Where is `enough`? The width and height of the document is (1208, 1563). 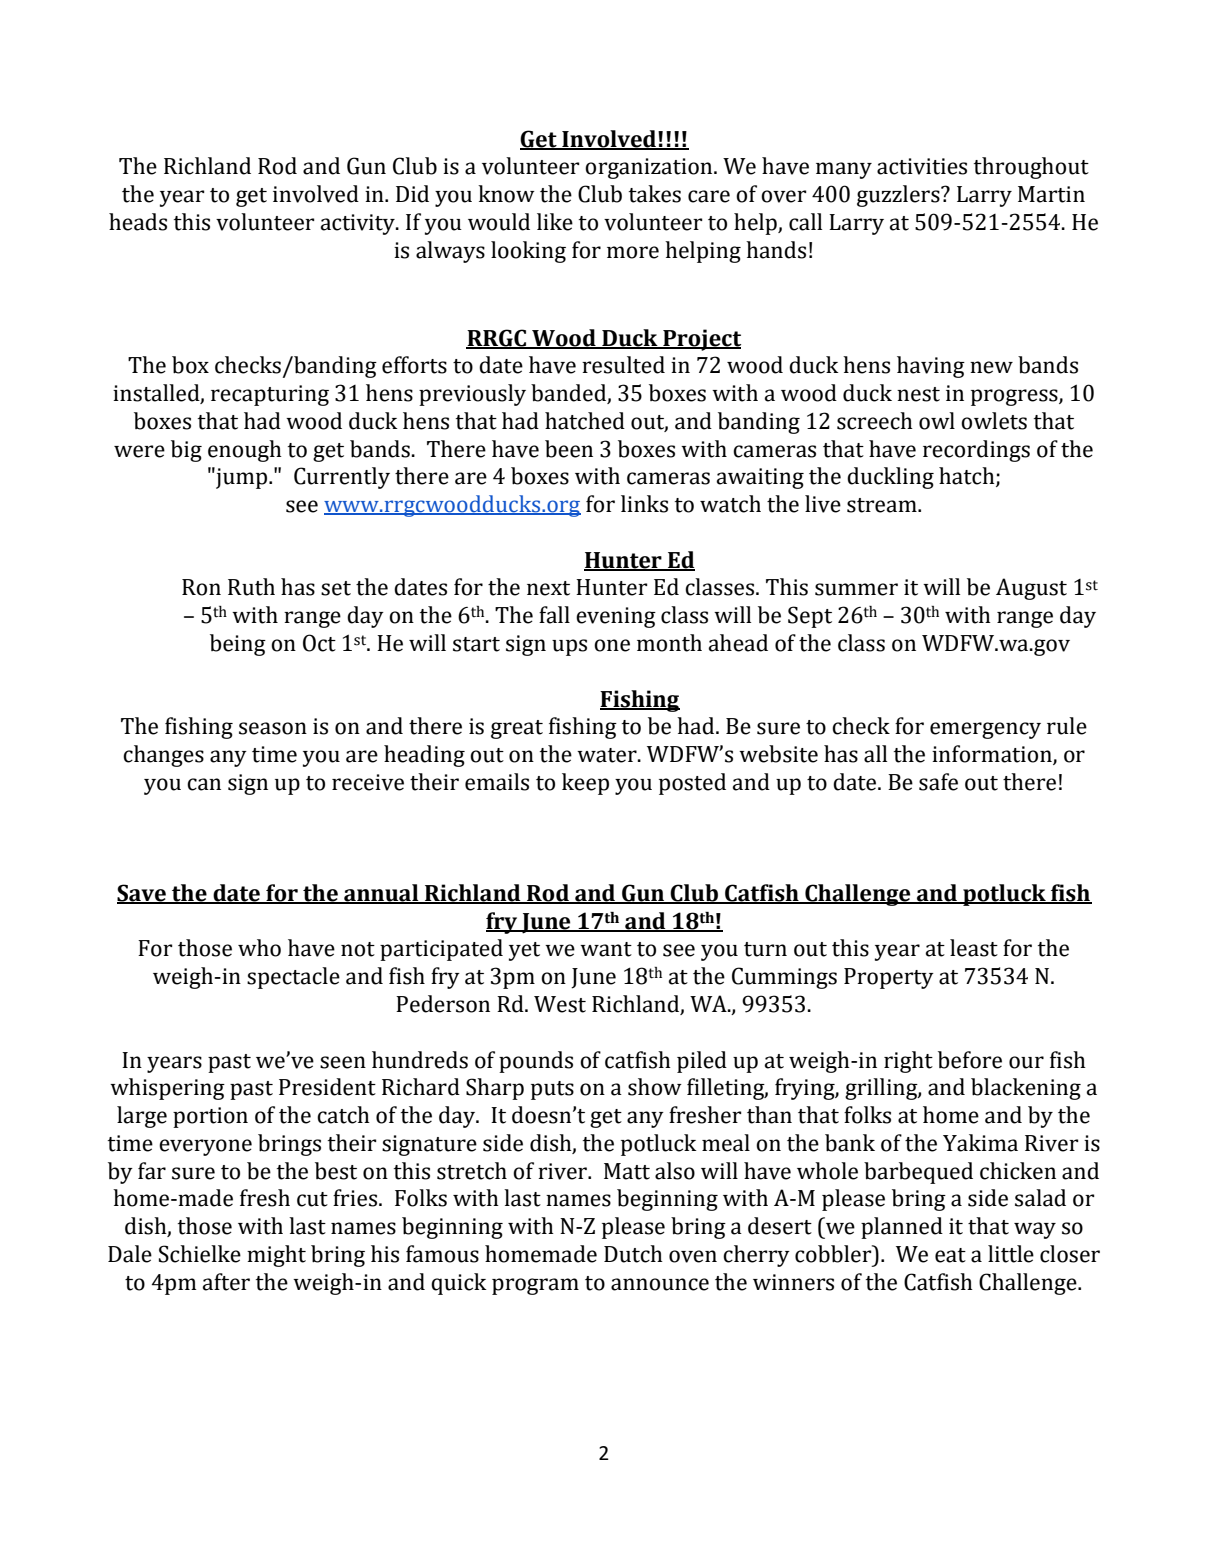 enough is located at coordinates (245, 451).
